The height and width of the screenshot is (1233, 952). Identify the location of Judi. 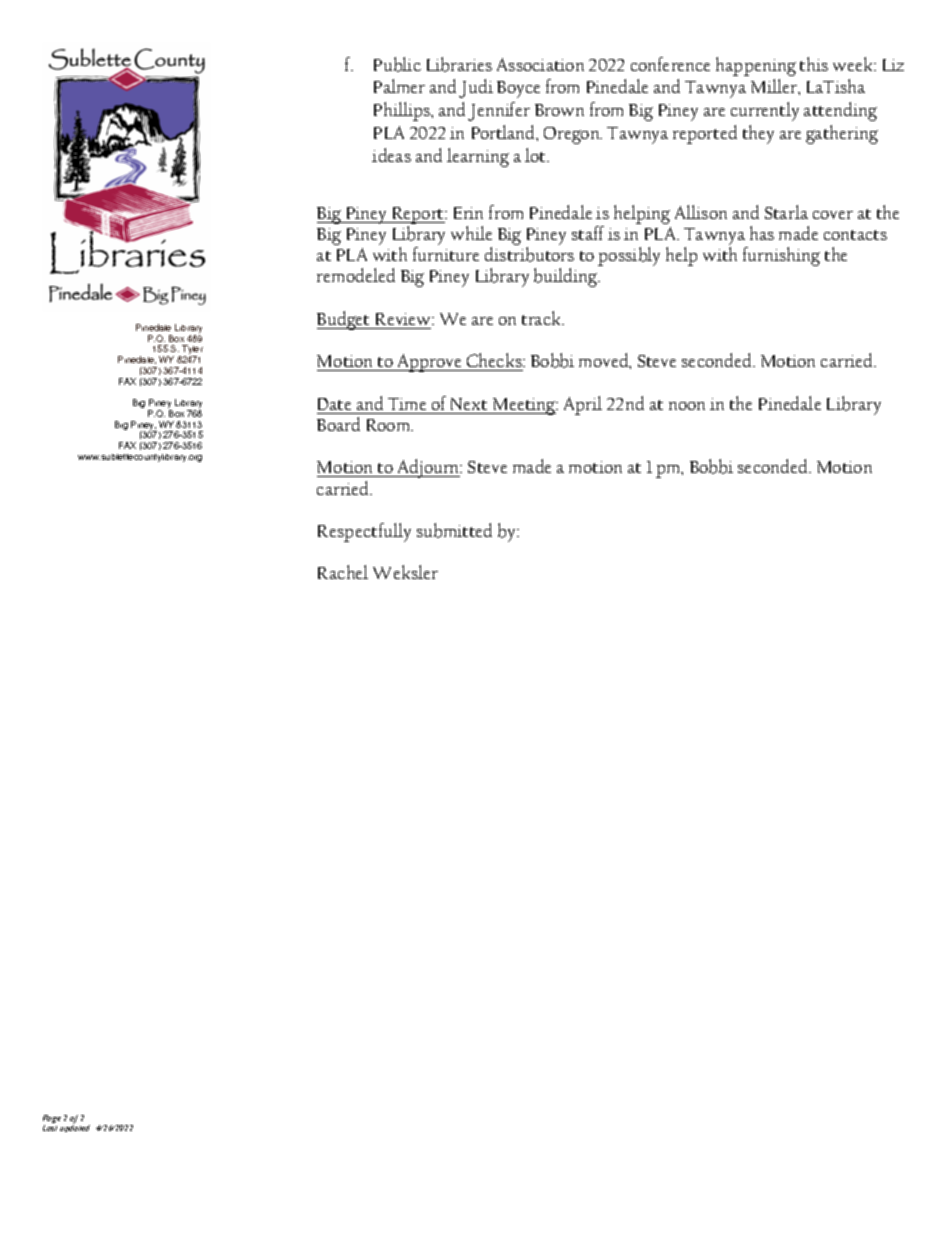
(476, 88).
